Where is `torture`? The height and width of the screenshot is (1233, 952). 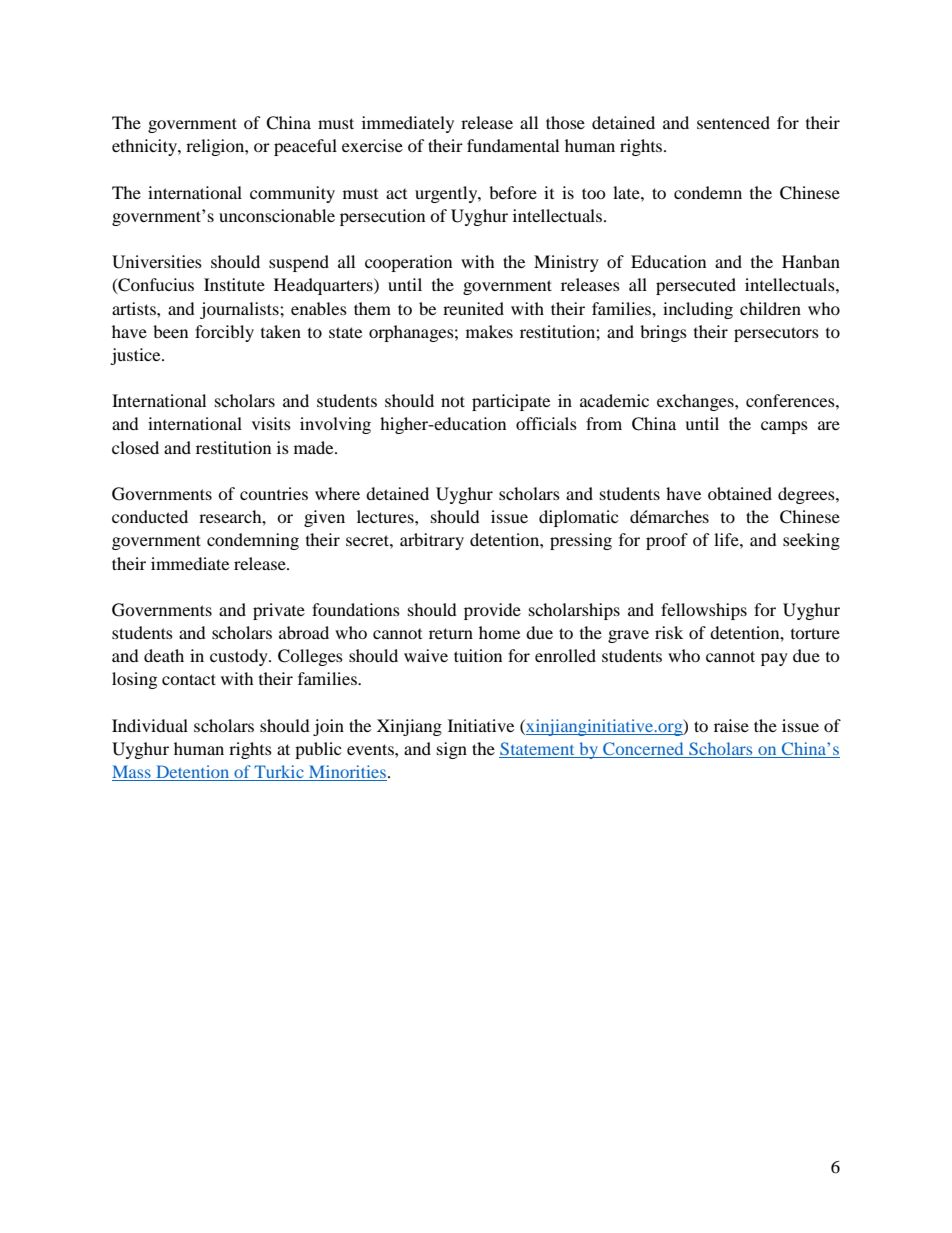 torture is located at coordinates (815, 633).
